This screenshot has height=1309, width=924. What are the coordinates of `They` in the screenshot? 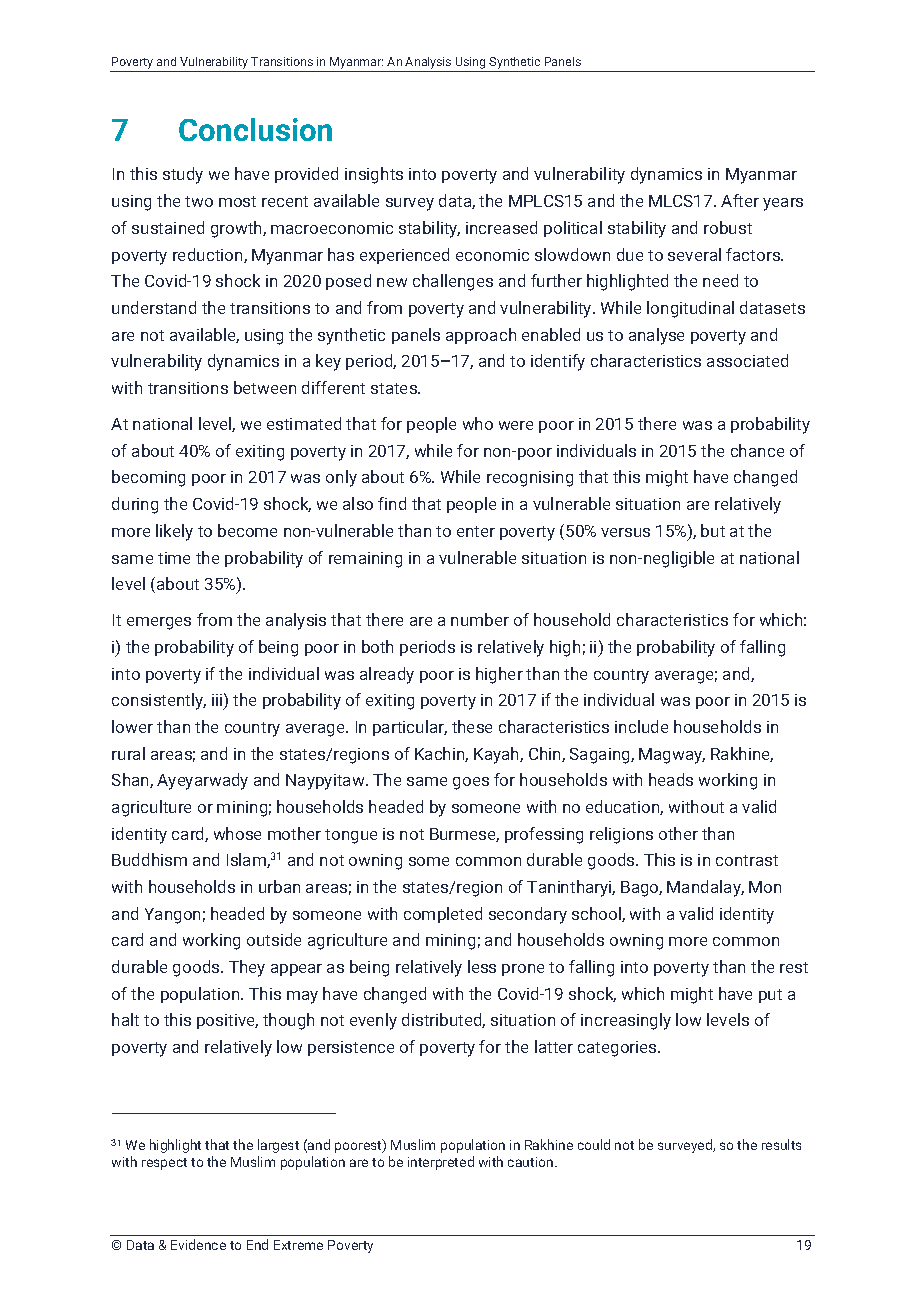 It's located at (247, 968).
